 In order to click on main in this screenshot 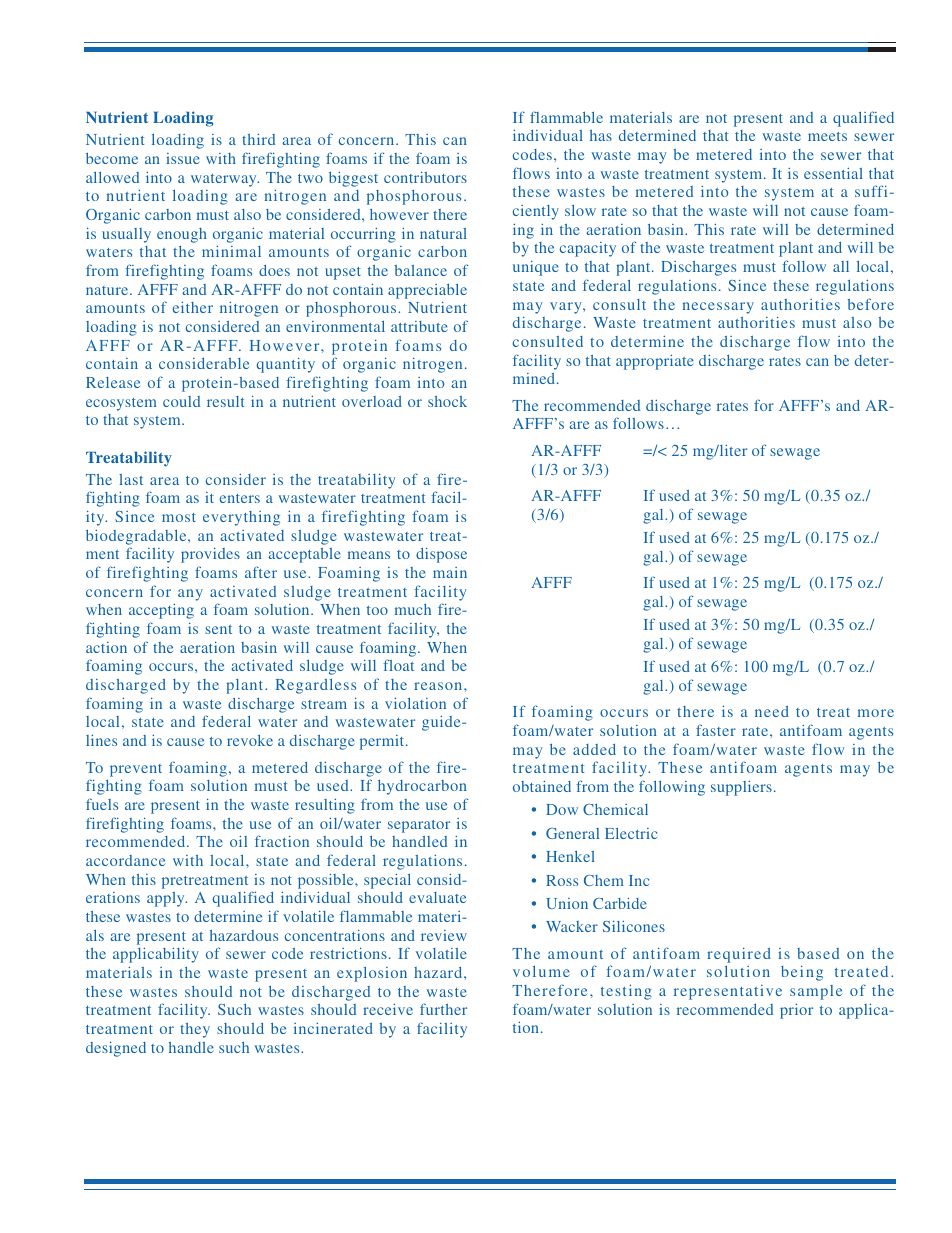, I will do `click(450, 572)`.
